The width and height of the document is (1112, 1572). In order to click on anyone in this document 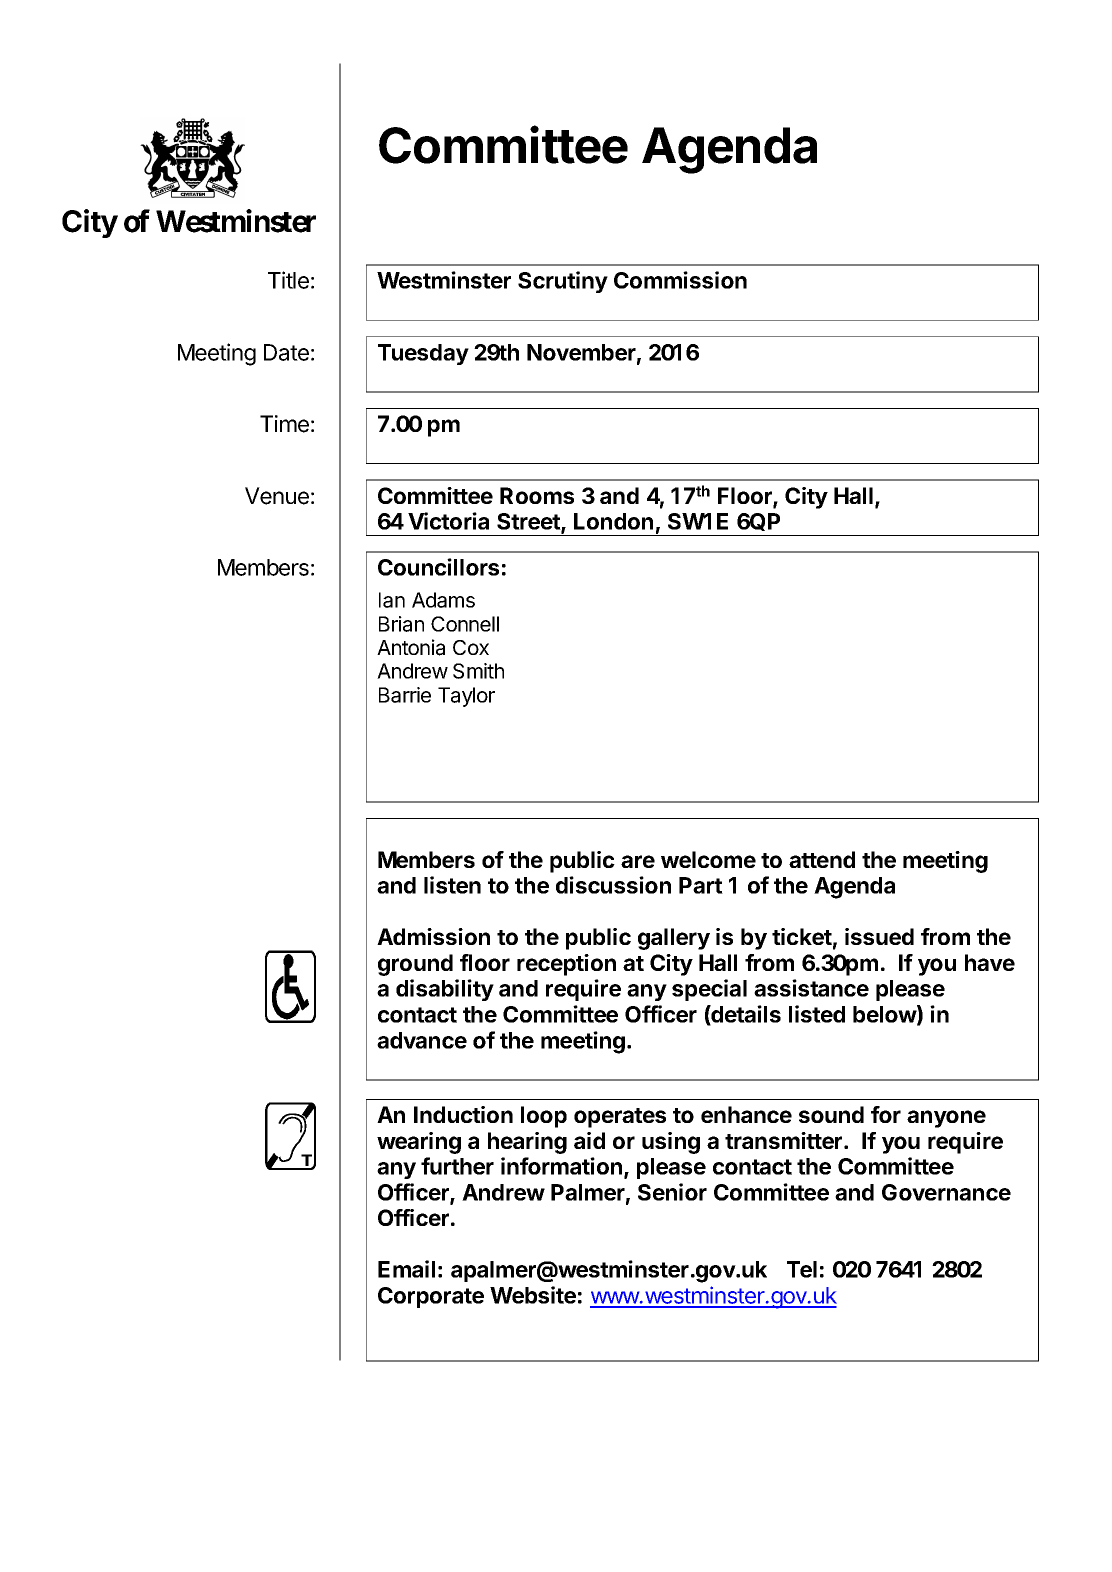, I will do `click(946, 1119)`.
